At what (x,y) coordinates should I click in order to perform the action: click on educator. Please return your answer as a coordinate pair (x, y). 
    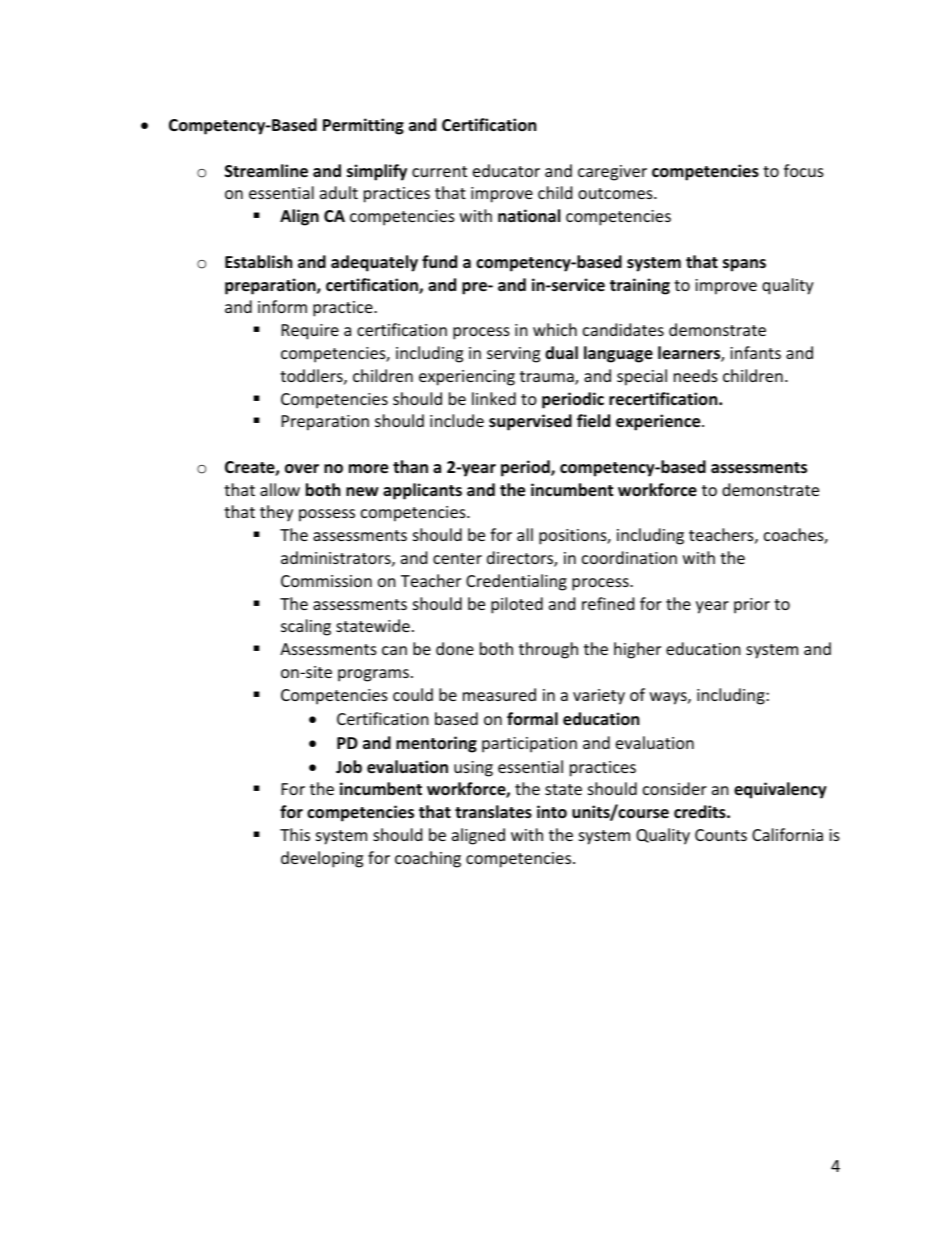
    Looking at the image, I should click on (506, 170).
